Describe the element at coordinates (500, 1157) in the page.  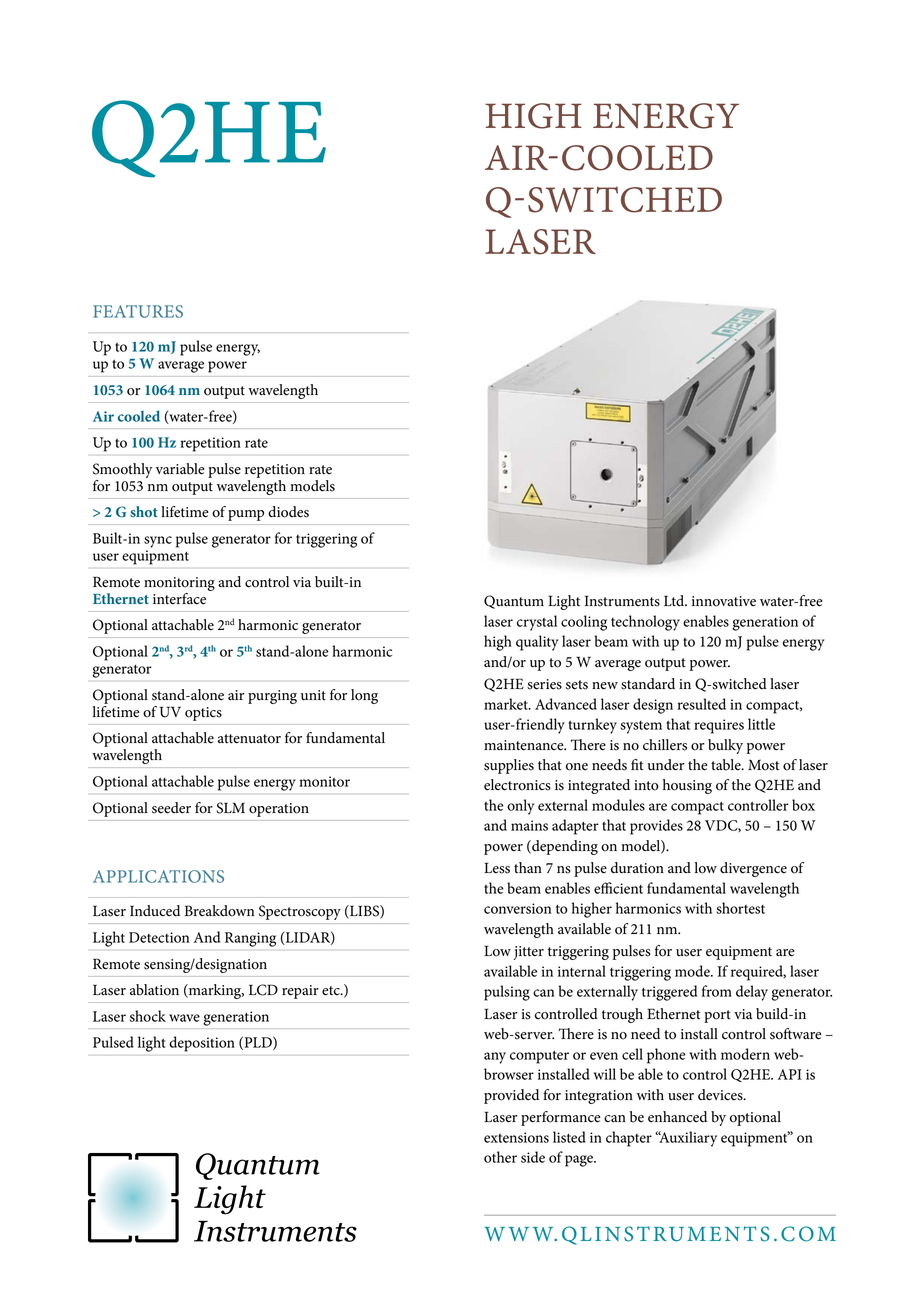
I see `other` at that location.
